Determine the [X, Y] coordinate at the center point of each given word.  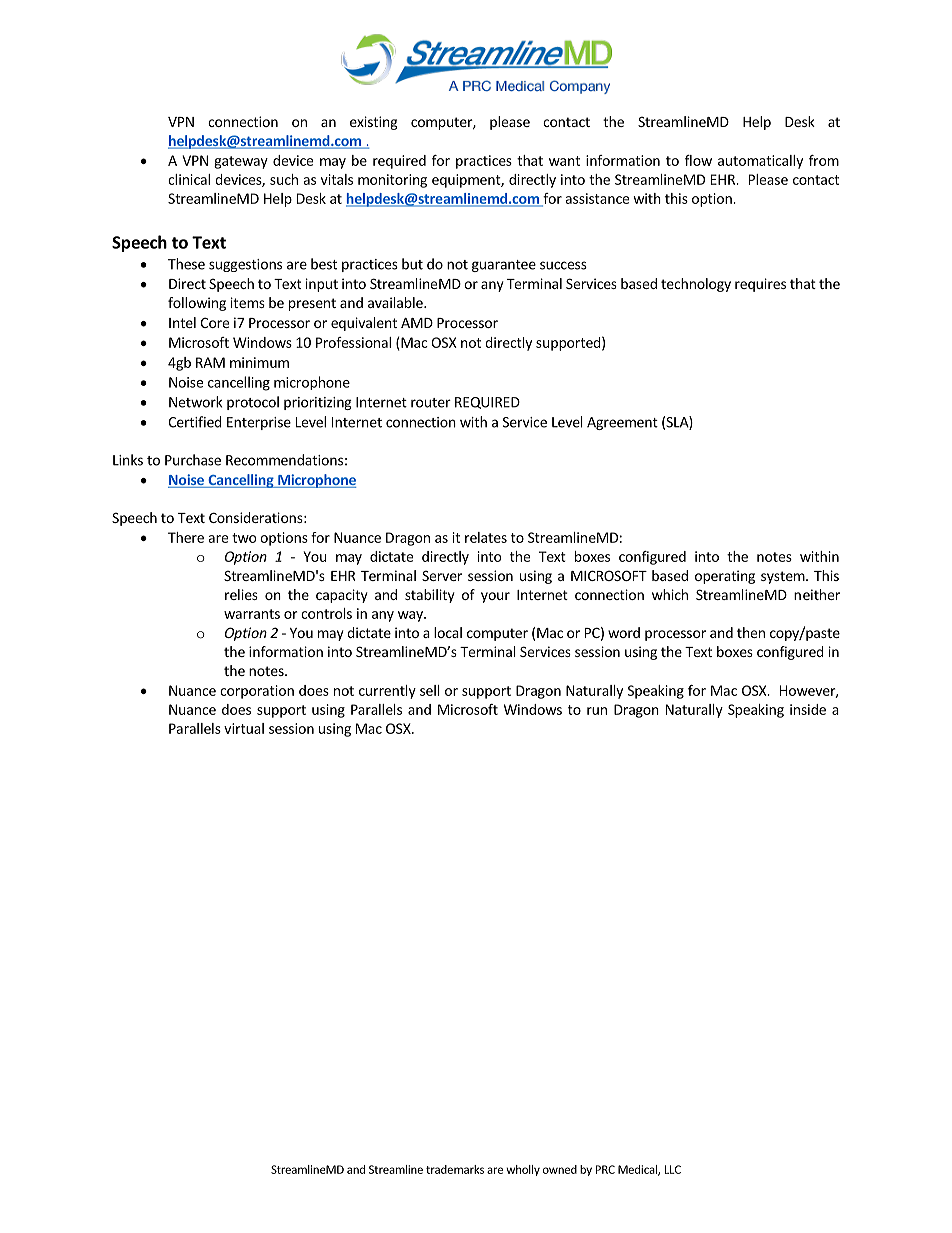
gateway [241, 162]
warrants [252, 614]
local [448, 632]
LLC [673, 1169]
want [564, 161]
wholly [523, 1170]
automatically [760, 162]
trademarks [455, 1169]
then [751, 632]
